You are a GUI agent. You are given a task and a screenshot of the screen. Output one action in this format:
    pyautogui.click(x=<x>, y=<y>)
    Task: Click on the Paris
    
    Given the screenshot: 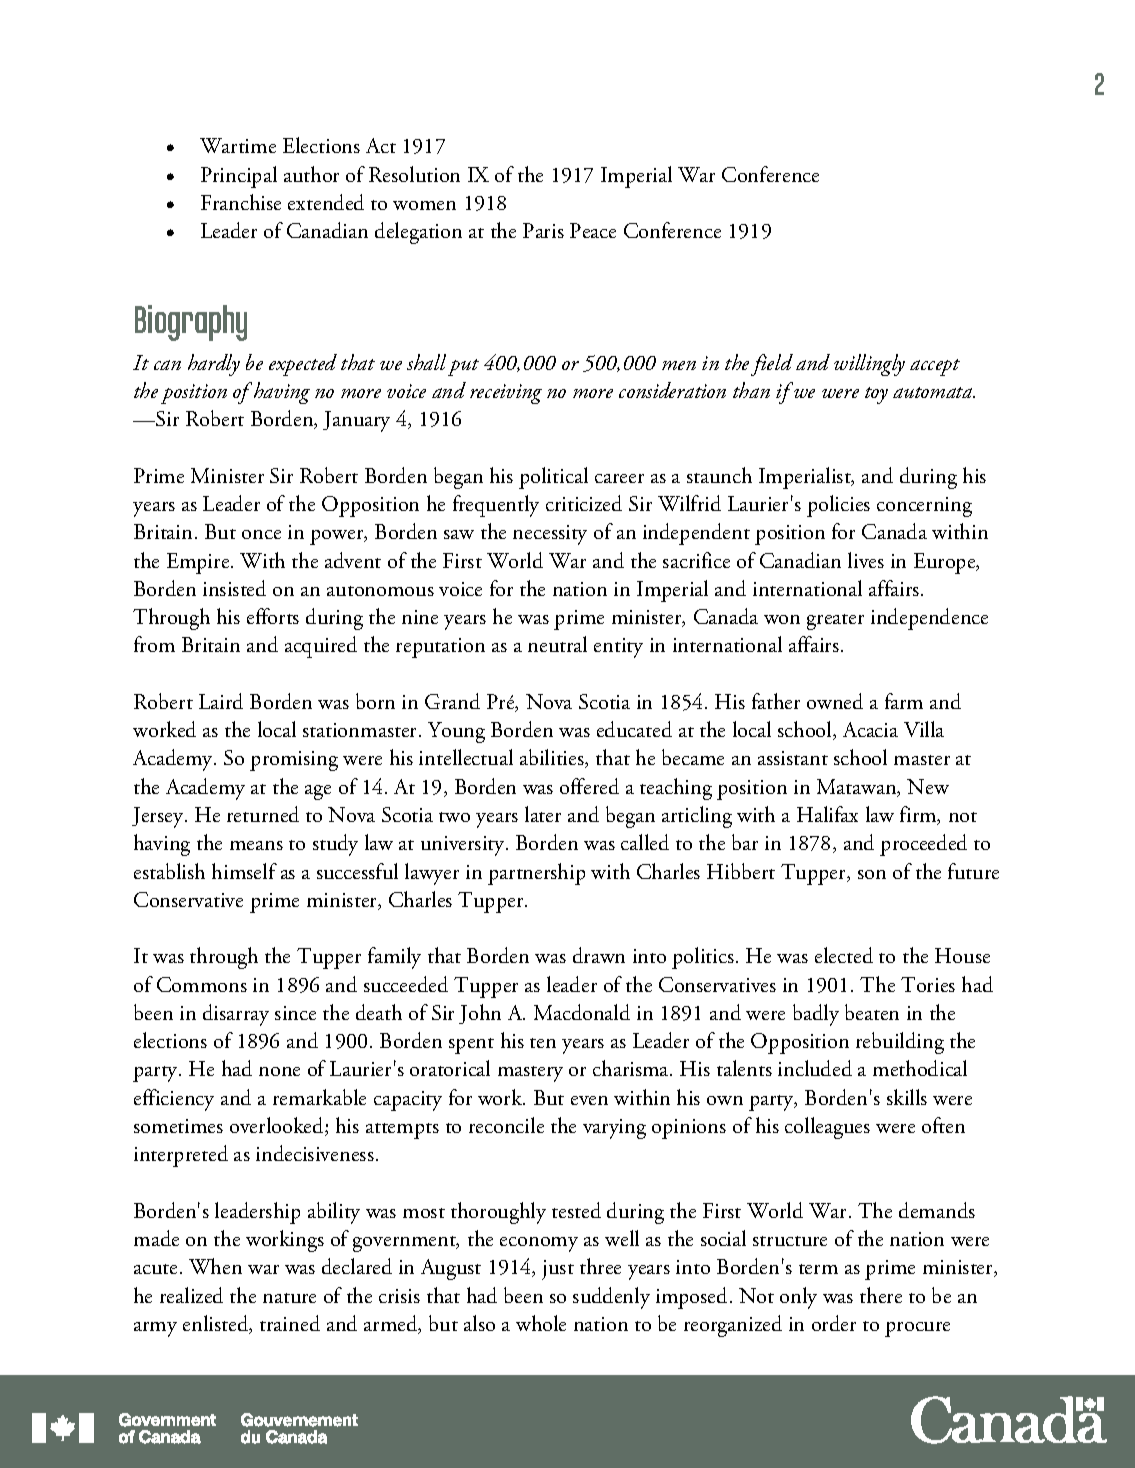 What is the action you would take?
    pyautogui.click(x=543, y=230)
